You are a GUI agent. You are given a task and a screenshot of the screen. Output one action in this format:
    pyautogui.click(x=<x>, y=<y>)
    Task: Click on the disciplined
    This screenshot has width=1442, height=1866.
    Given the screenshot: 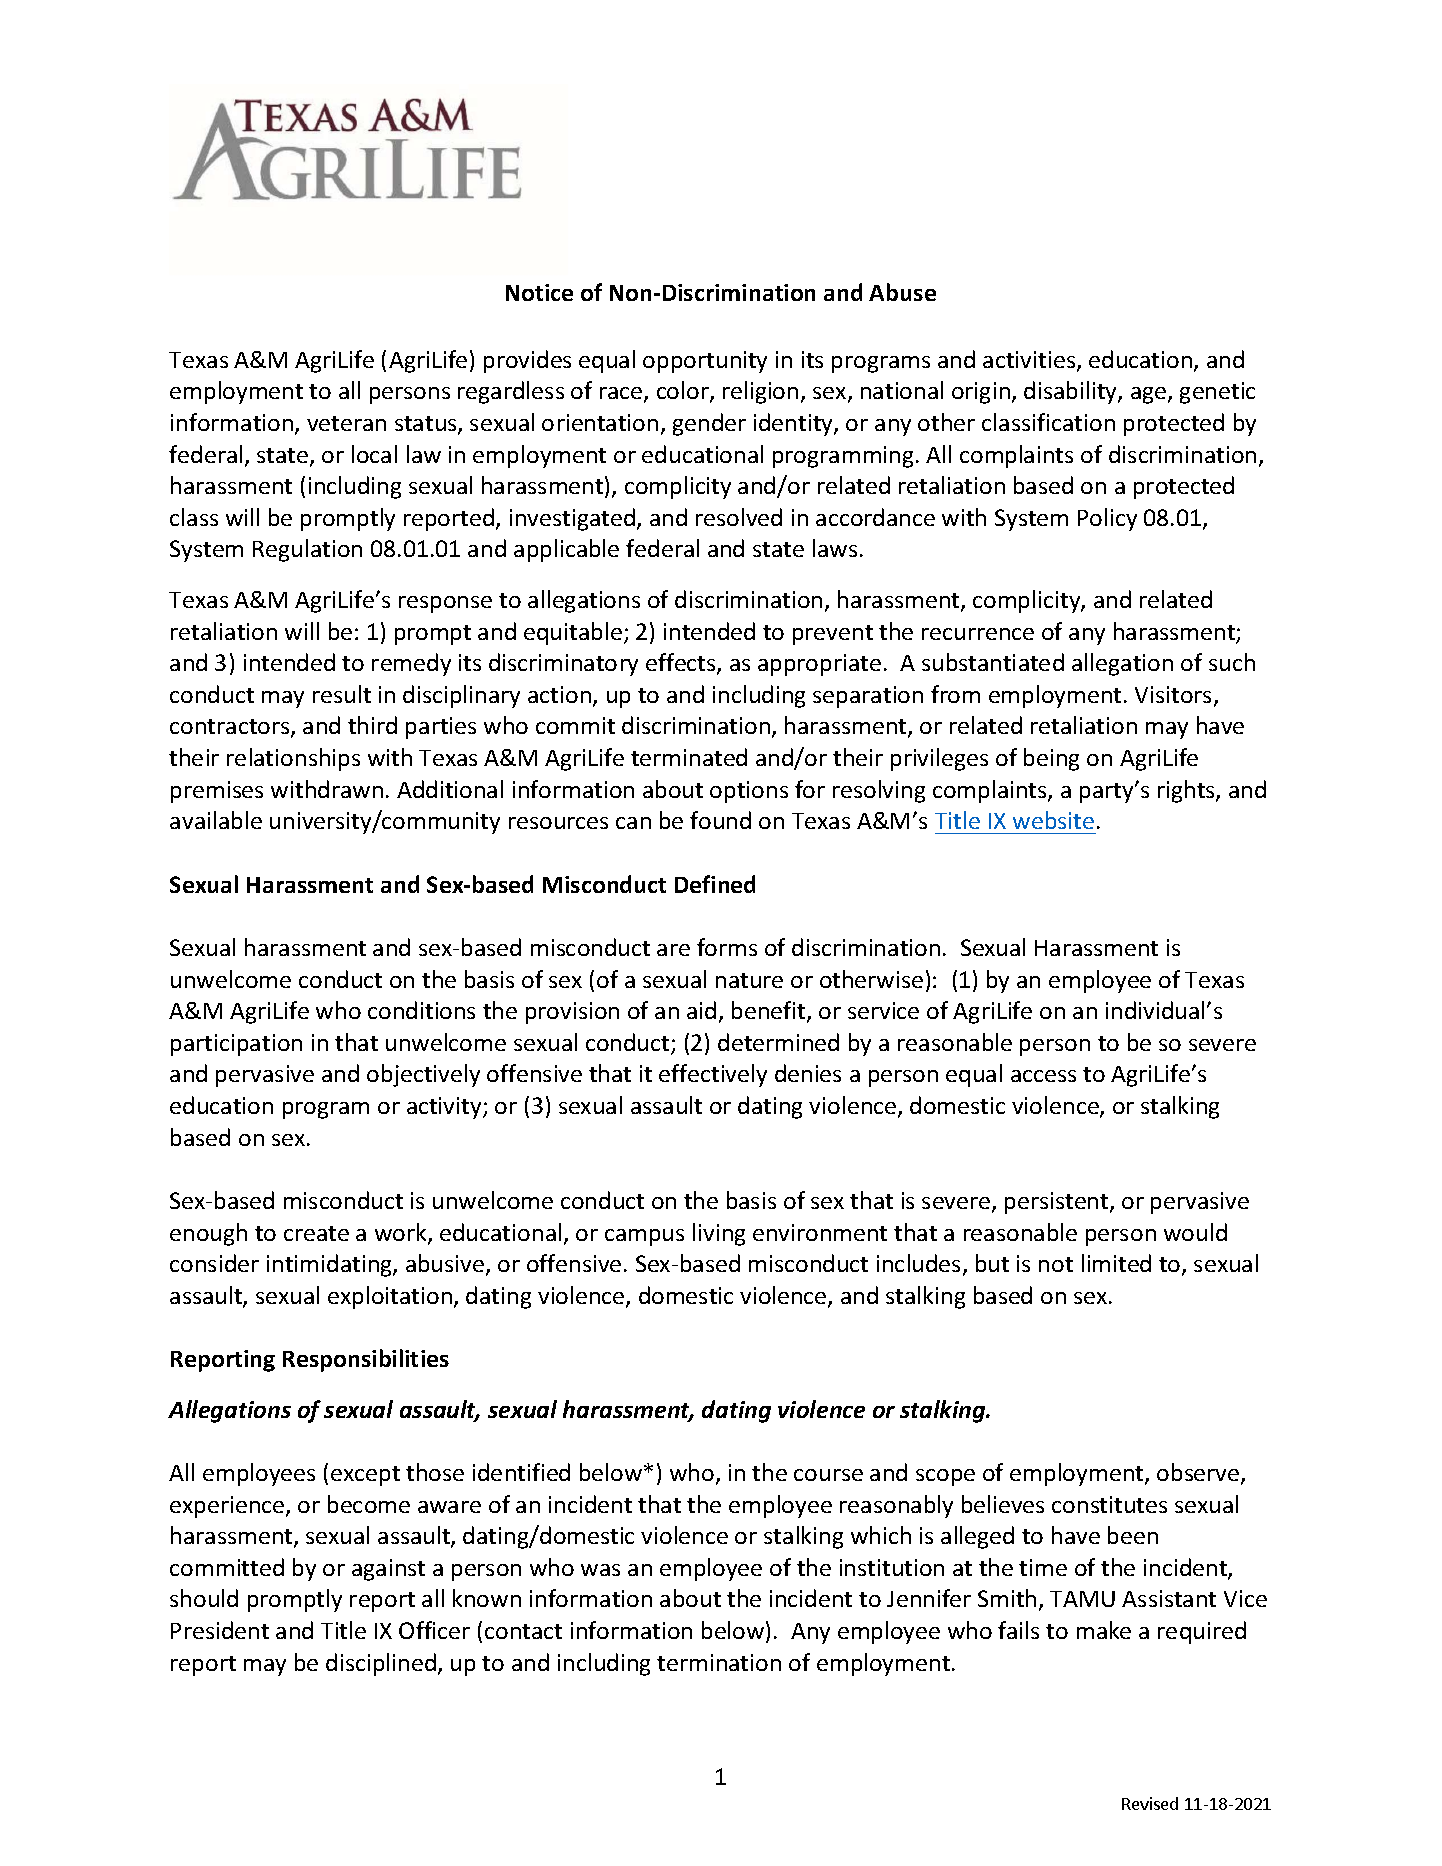 What is the action you would take?
    pyautogui.click(x=381, y=1664)
